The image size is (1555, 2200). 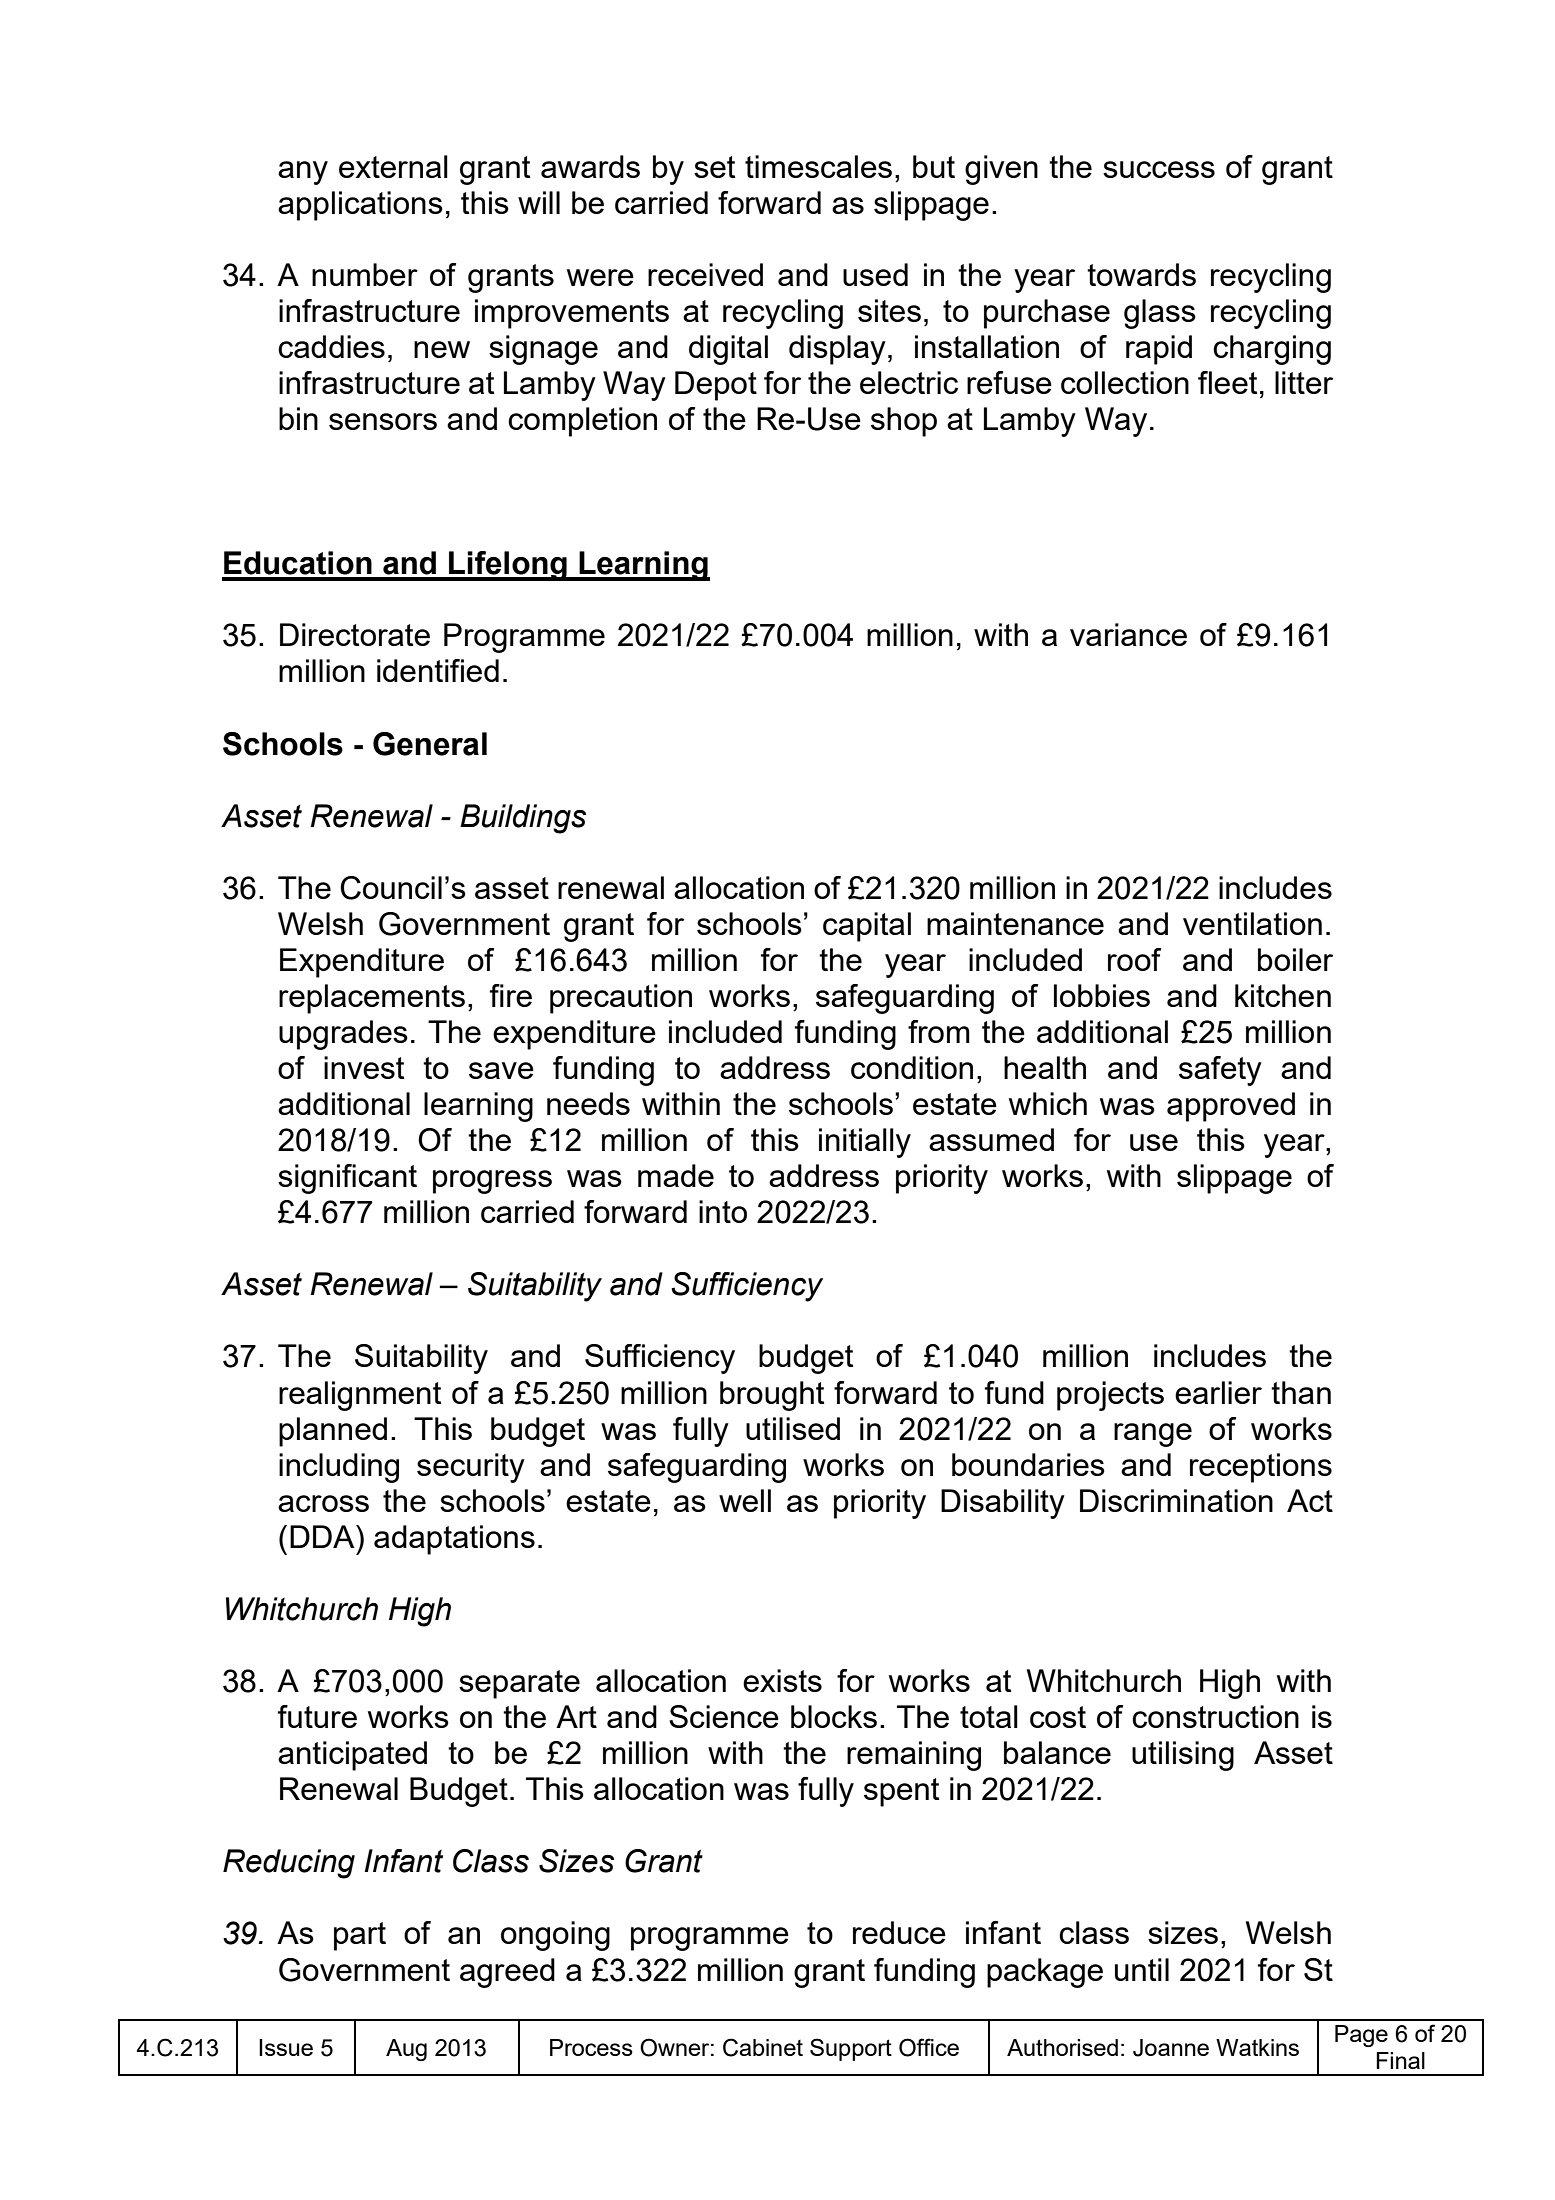 What do you see at coordinates (1231, 1107) in the screenshot?
I see `approved` at bounding box center [1231, 1107].
